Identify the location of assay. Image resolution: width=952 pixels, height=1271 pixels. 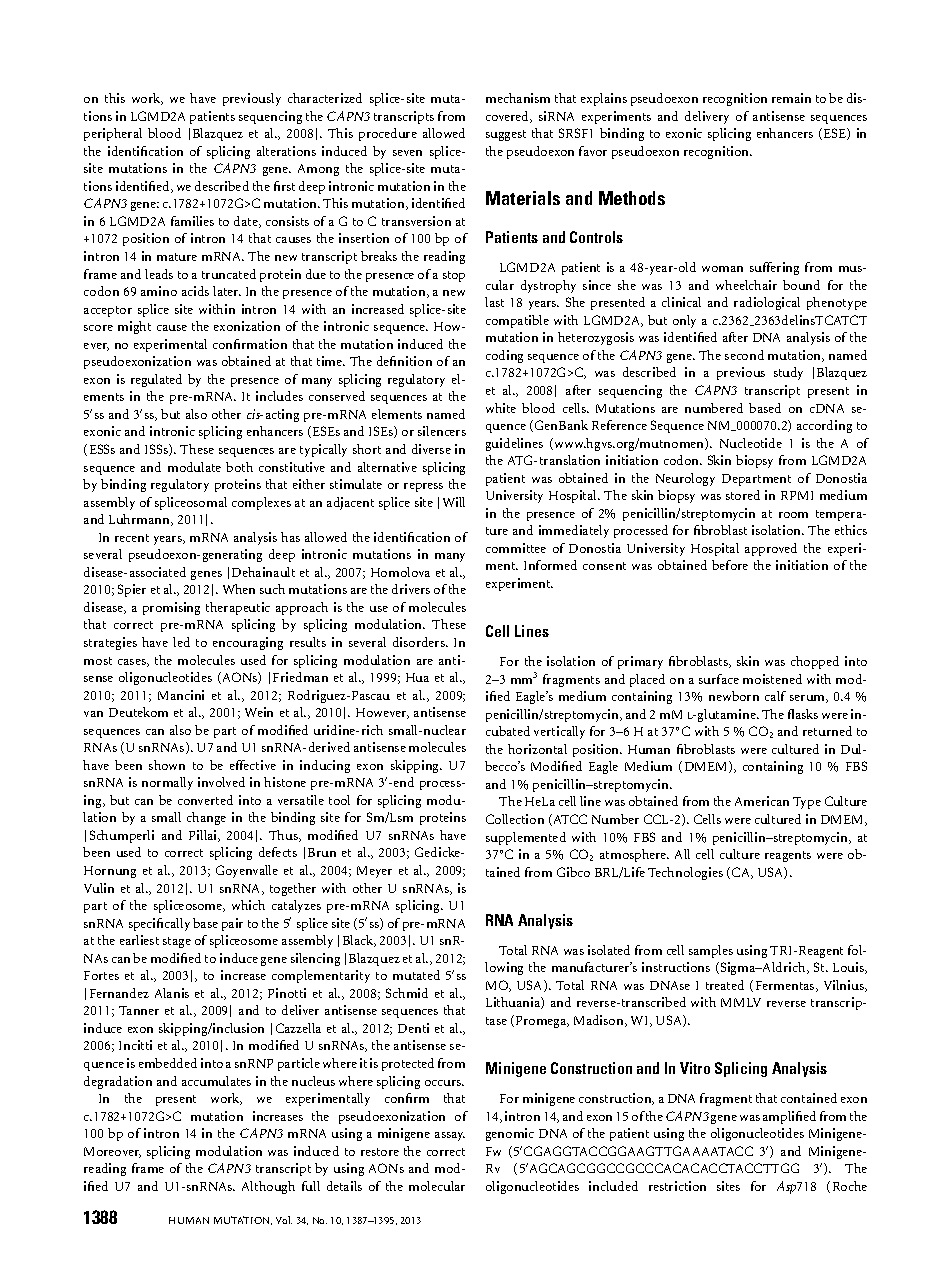
(450, 1136).
